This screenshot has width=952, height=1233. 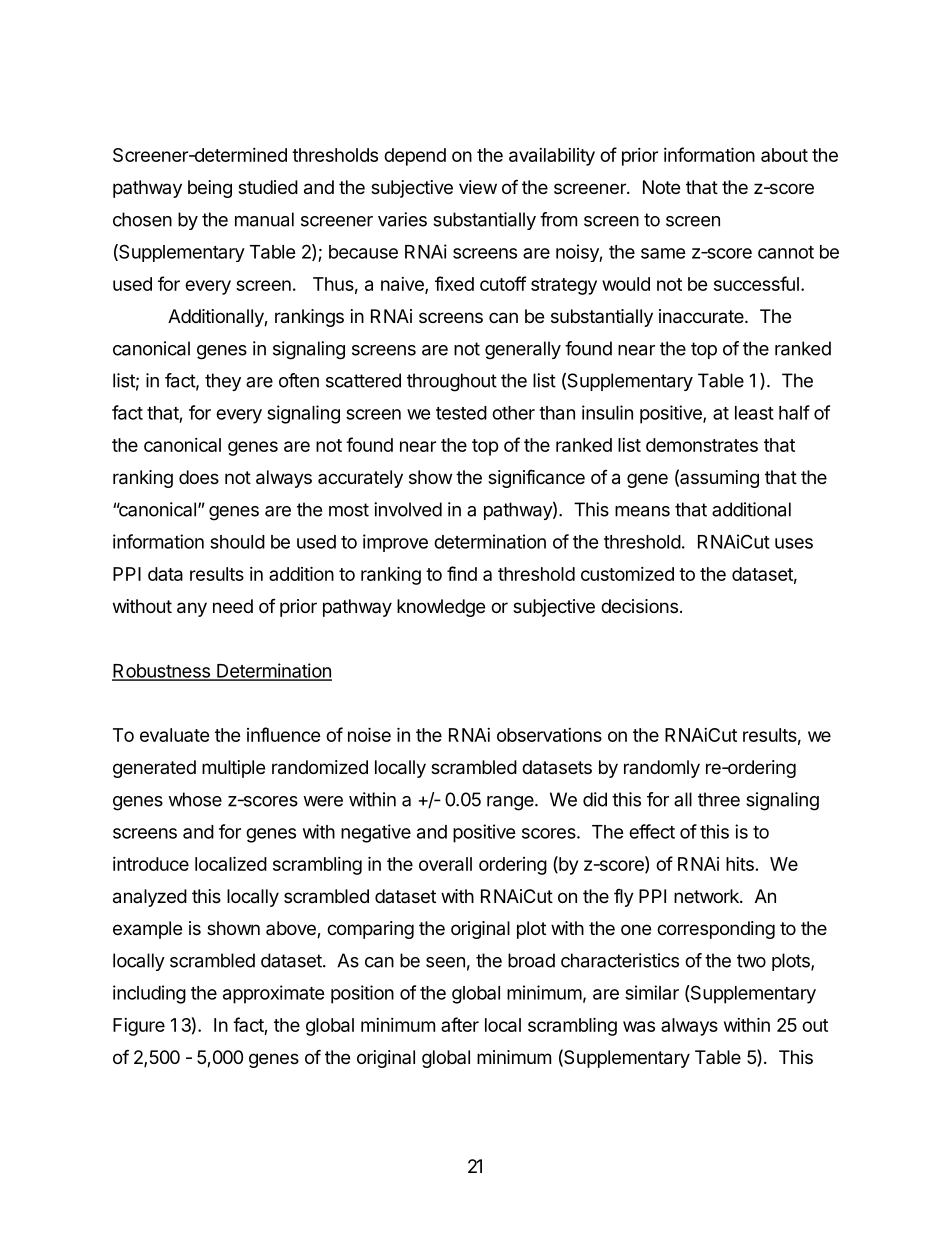 I want to click on view, so click(x=478, y=187).
